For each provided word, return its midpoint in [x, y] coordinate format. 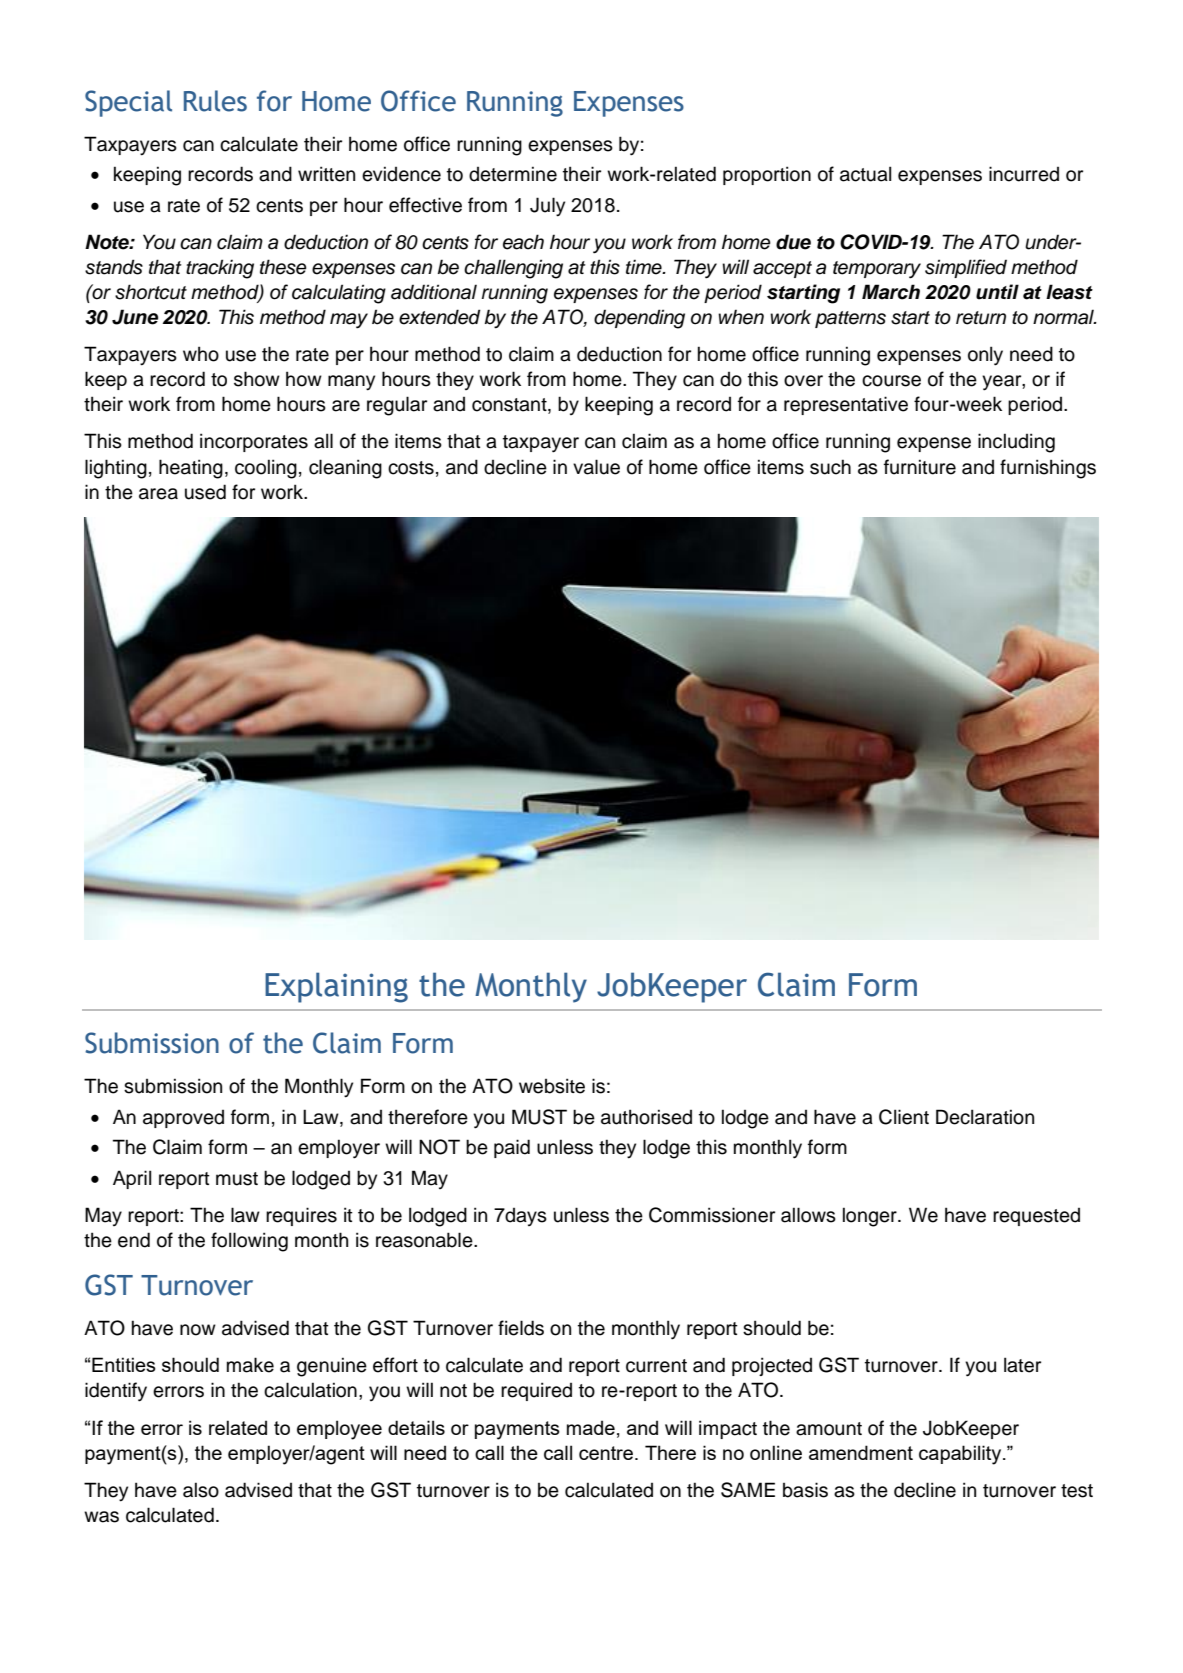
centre [607, 1453]
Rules [215, 101]
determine [513, 174]
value [596, 467]
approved [183, 1119]
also [201, 1490]
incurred [1024, 174]
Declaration [985, 1117]
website [552, 1086]
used [205, 492]
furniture [920, 467]
